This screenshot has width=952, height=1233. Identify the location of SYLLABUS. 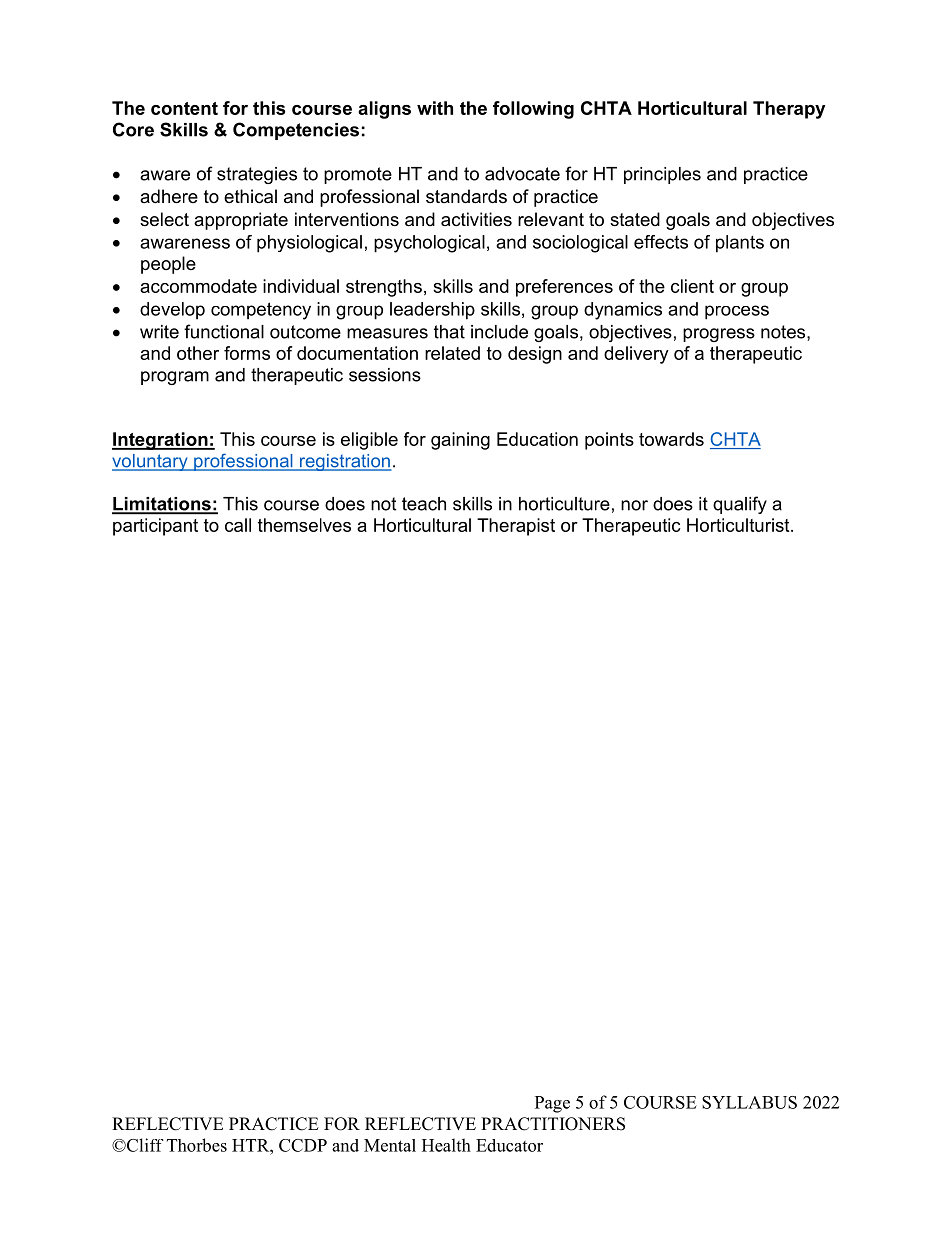
(749, 1102).
